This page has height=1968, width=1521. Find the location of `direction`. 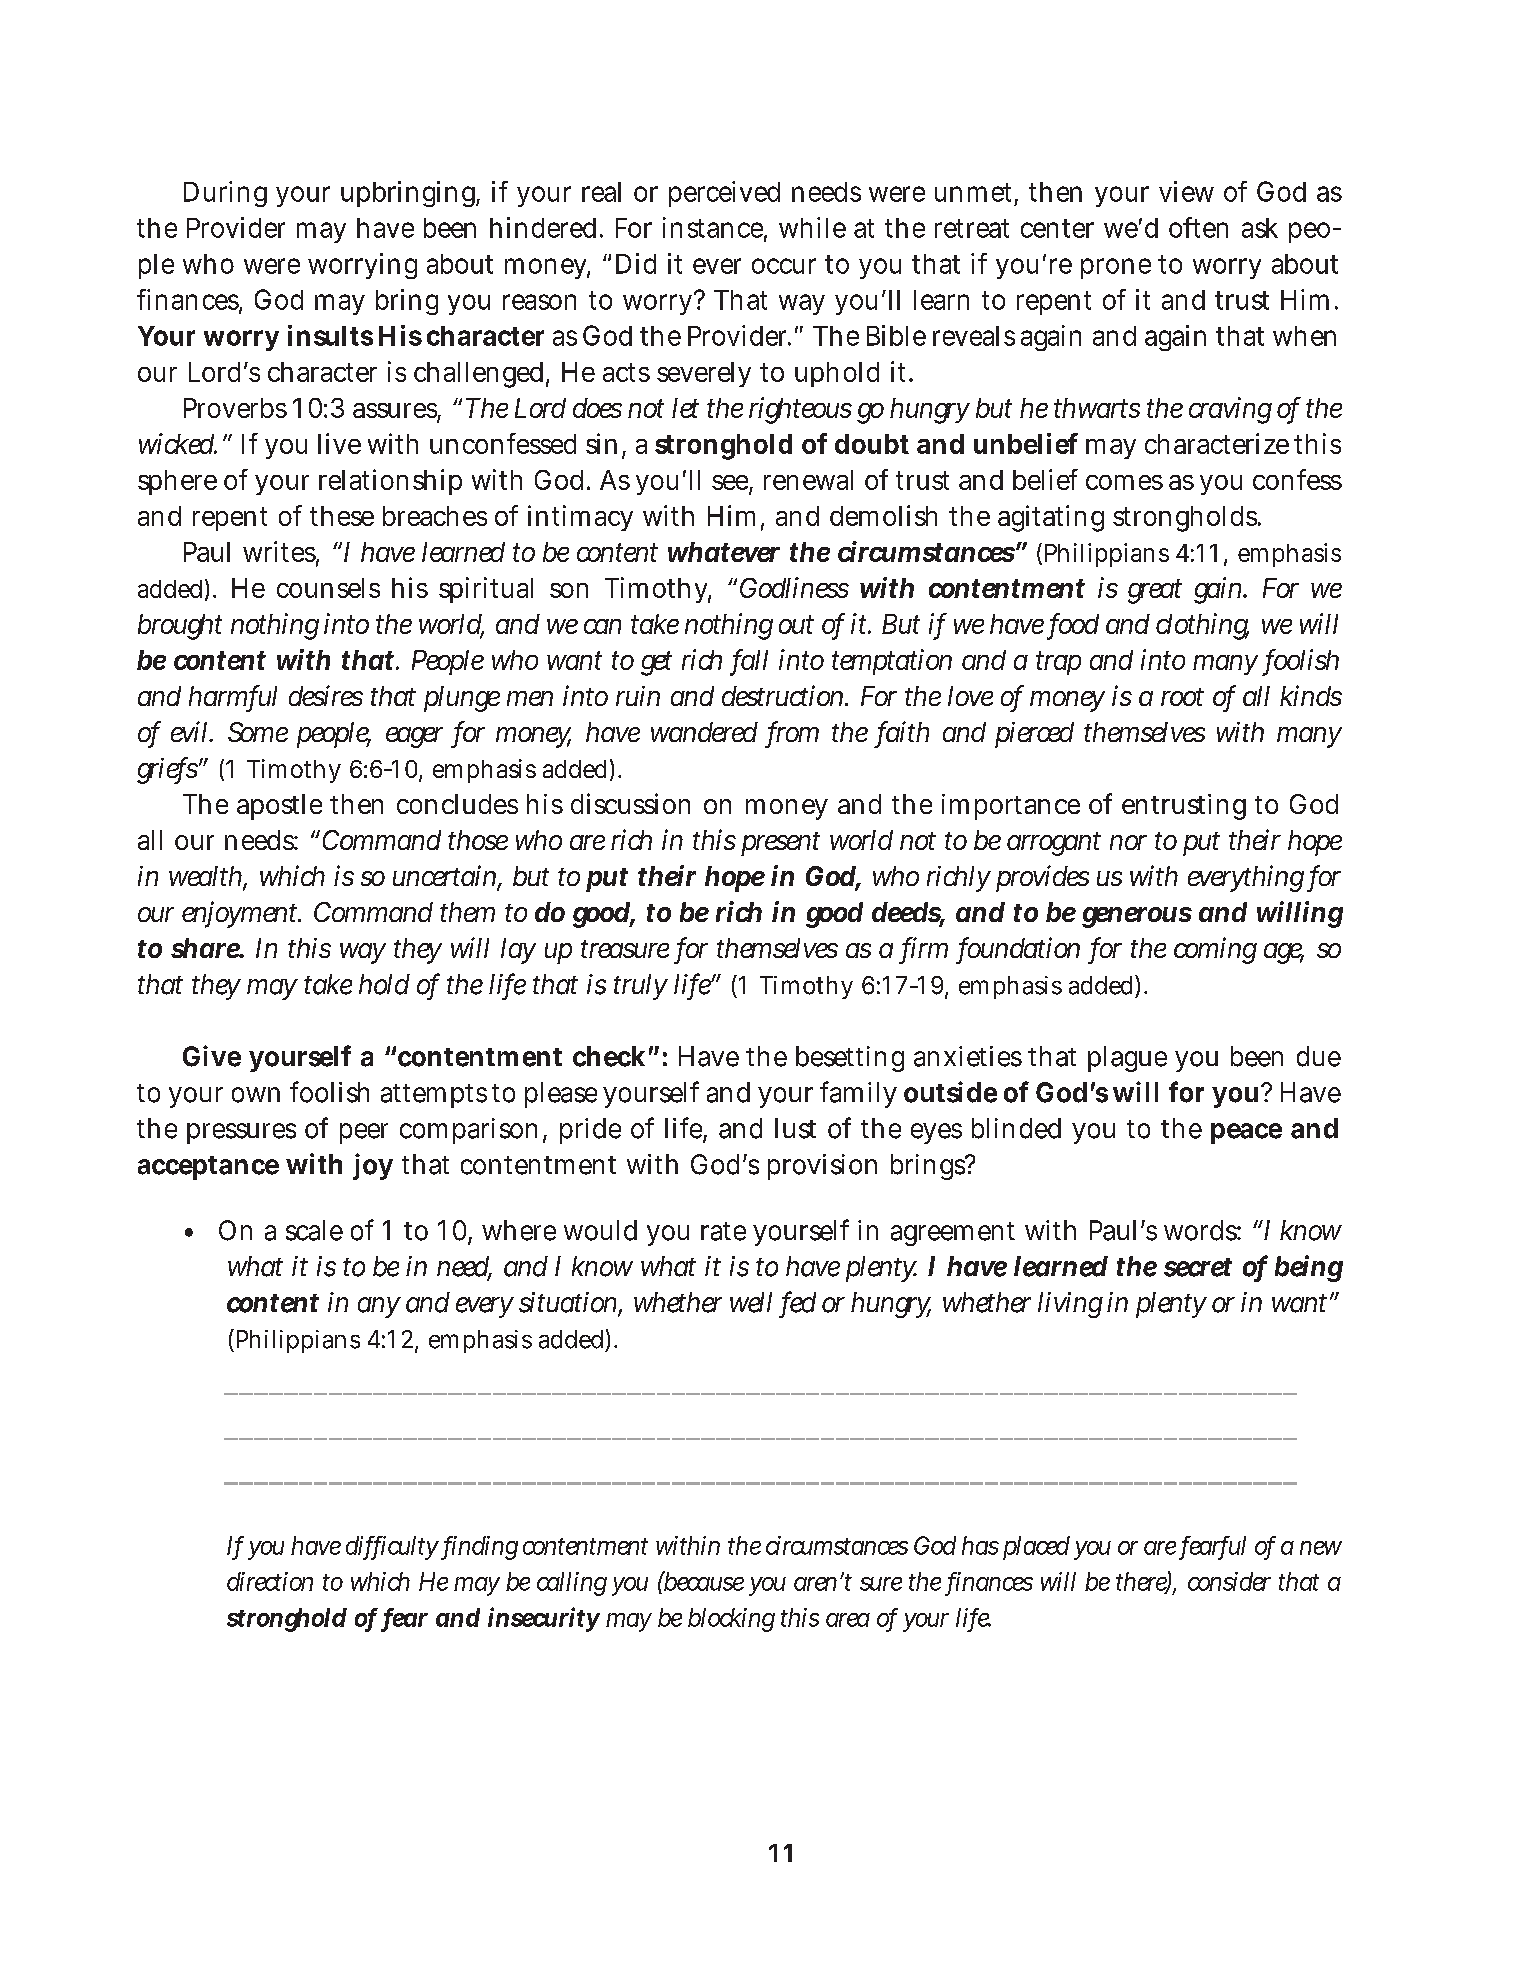

direction is located at coordinates (270, 1581).
